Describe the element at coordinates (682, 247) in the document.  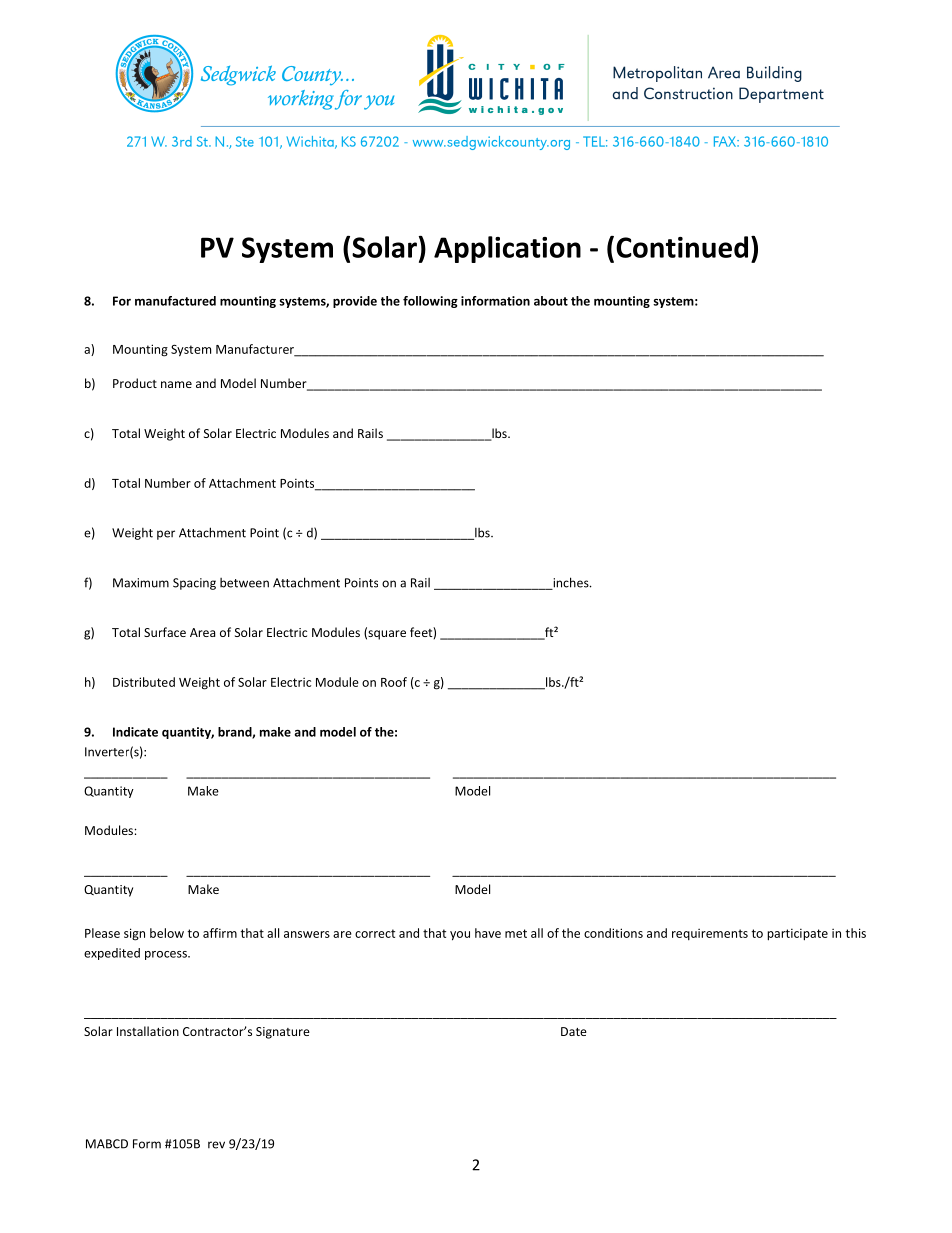
I see `Continued` at that location.
